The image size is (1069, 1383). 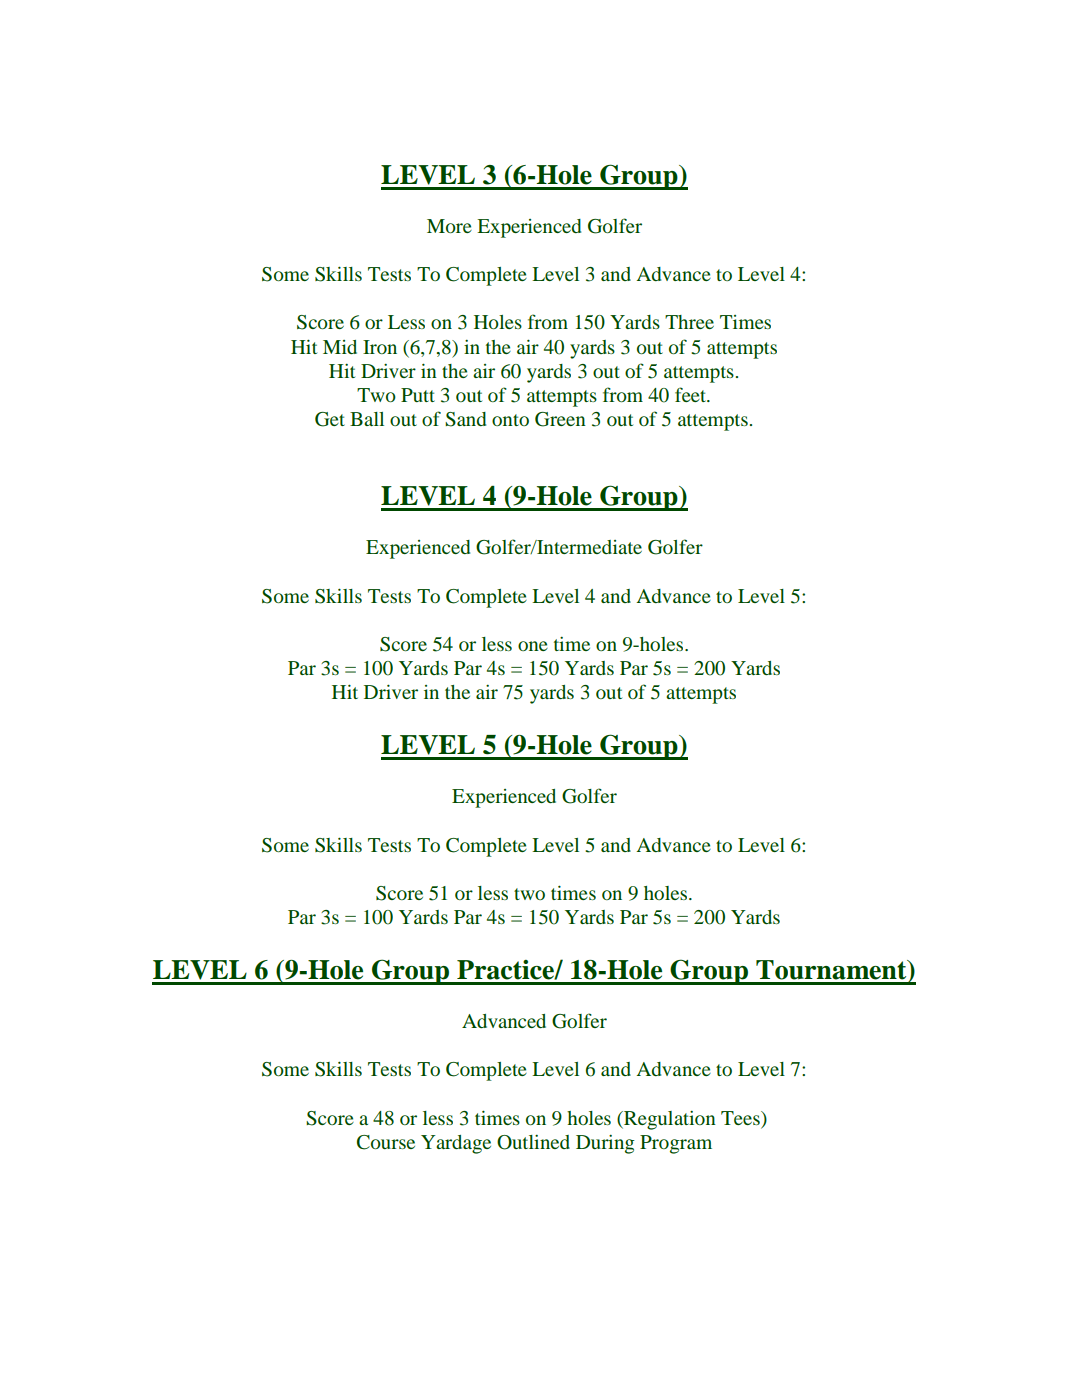 I want to click on Green, so click(x=560, y=419).
